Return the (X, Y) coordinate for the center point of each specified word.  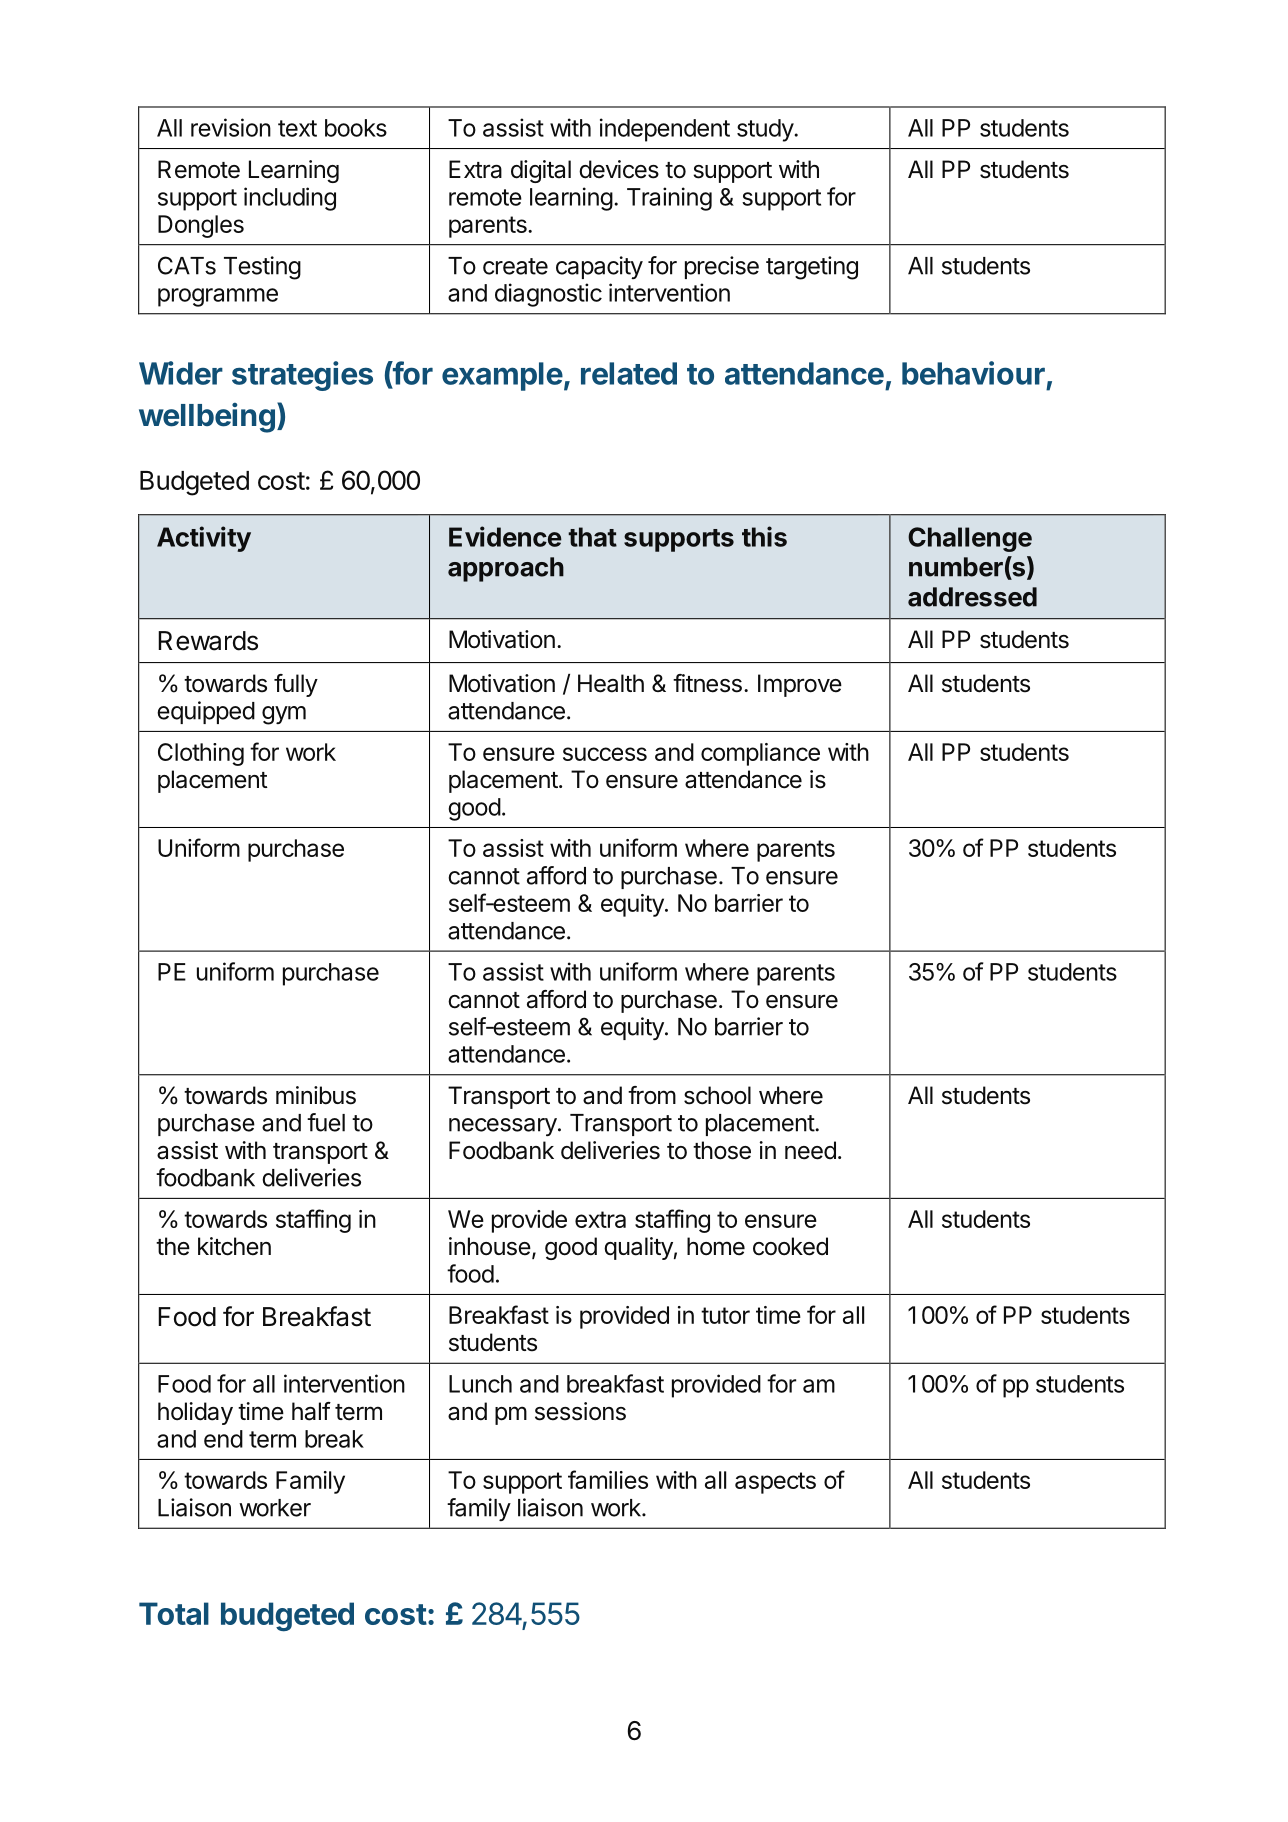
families (608, 1479)
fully (296, 685)
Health (611, 683)
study (766, 130)
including (290, 199)
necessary (503, 1127)
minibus (316, 1095)
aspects (775, 1483)
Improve (800, 685)
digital (541, 171)
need (810, 1150)
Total (174, 1613)
